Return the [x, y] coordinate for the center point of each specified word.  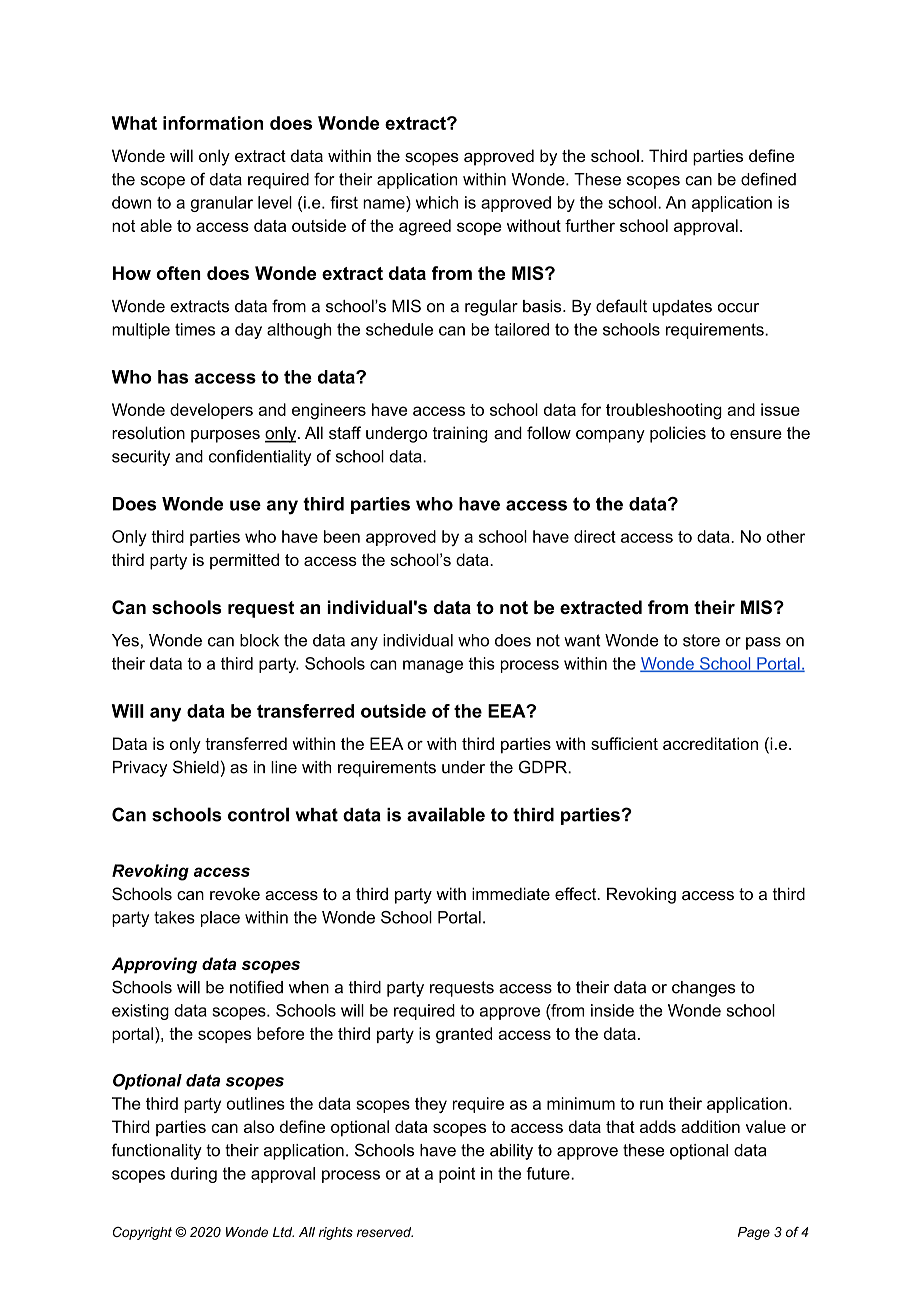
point [457, 1175]
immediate [511, 894]
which [437, 202]
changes [704, 989]
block [259, 640]
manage [433, 666]
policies [678, 434]
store [701, 640]
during [194, 1175]
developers [211, 411]
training [460, 434]
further [590, 225]
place [220, 919]
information [213, 123]
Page [754, 1233]
